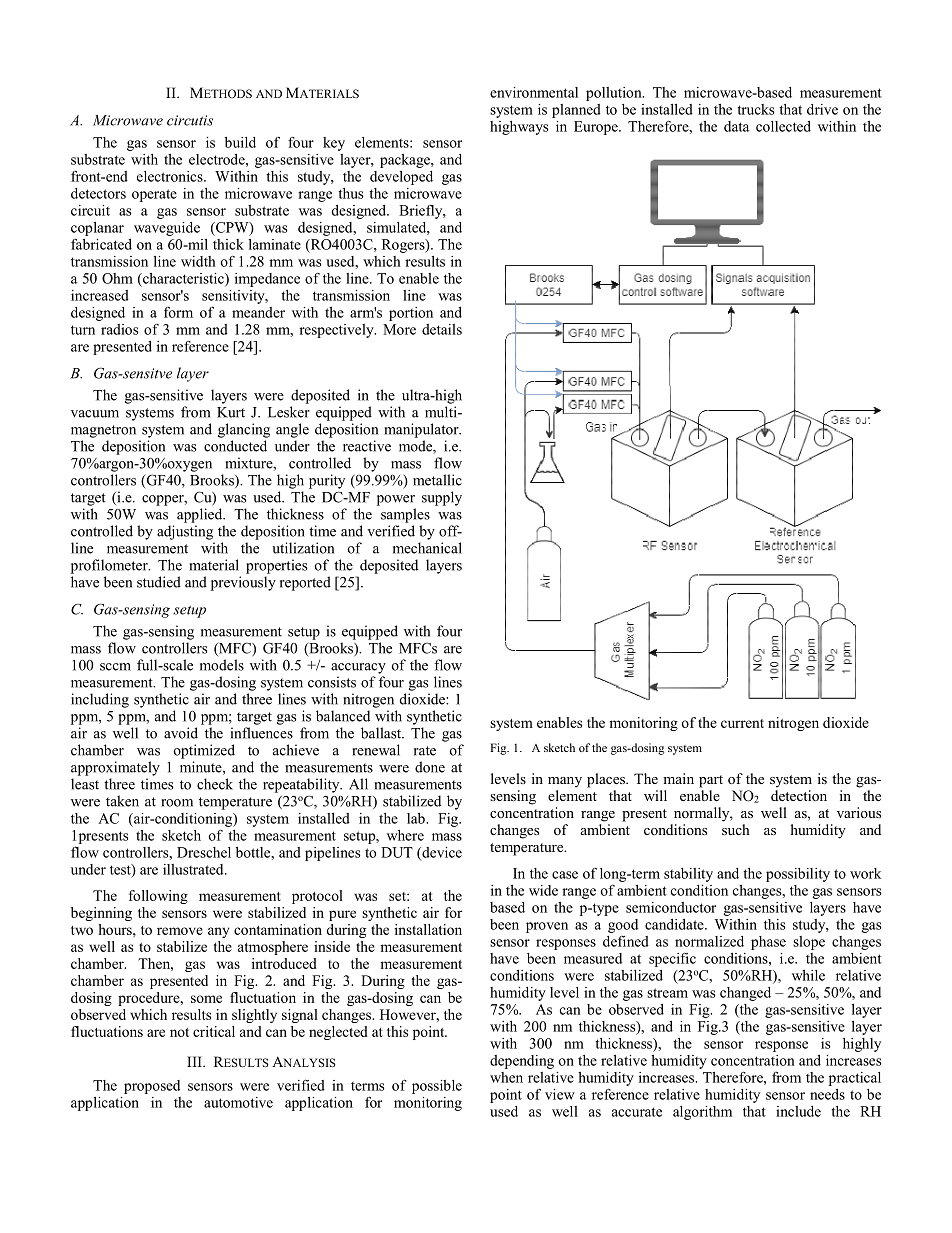 The image size is (952, 1233). I want to click on proposed, so click(152, 1087).
